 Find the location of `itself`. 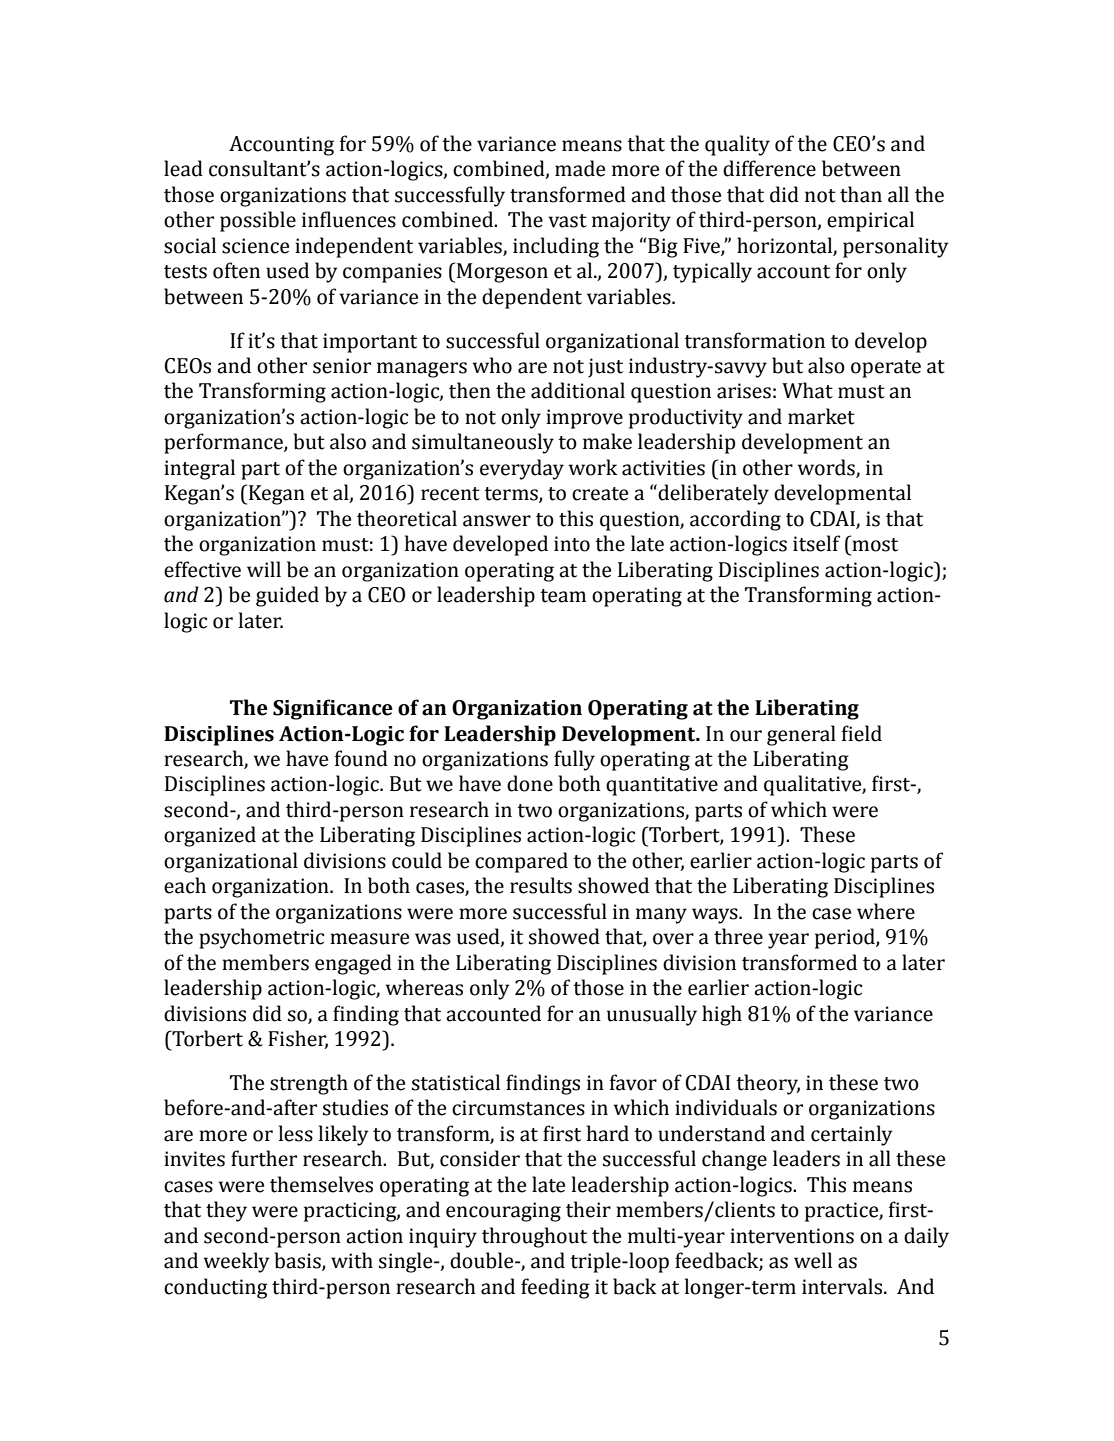

itself is located at coordinates (816, 543).
